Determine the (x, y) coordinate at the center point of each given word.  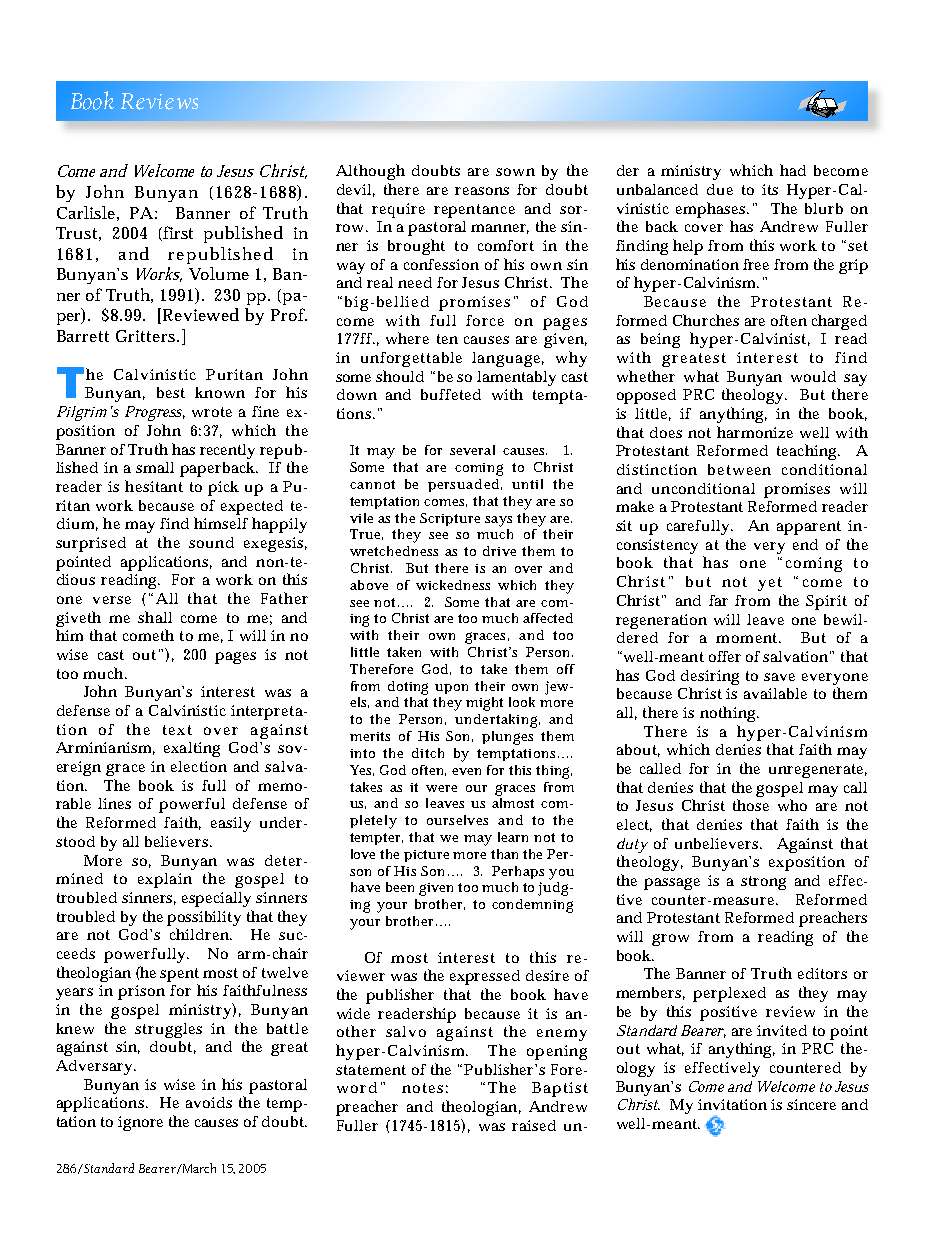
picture (426, 856)
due (720, 189)
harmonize (755, 432)
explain (165, 880)
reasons (482, 191)
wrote (212, 412)
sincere (811, 1104)
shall (155, 617)
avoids (209, 1102)
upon (451, 689)
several (472, 450)
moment (748, 638)
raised (534, 1125)
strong (763, 883)
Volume (219, 273)
